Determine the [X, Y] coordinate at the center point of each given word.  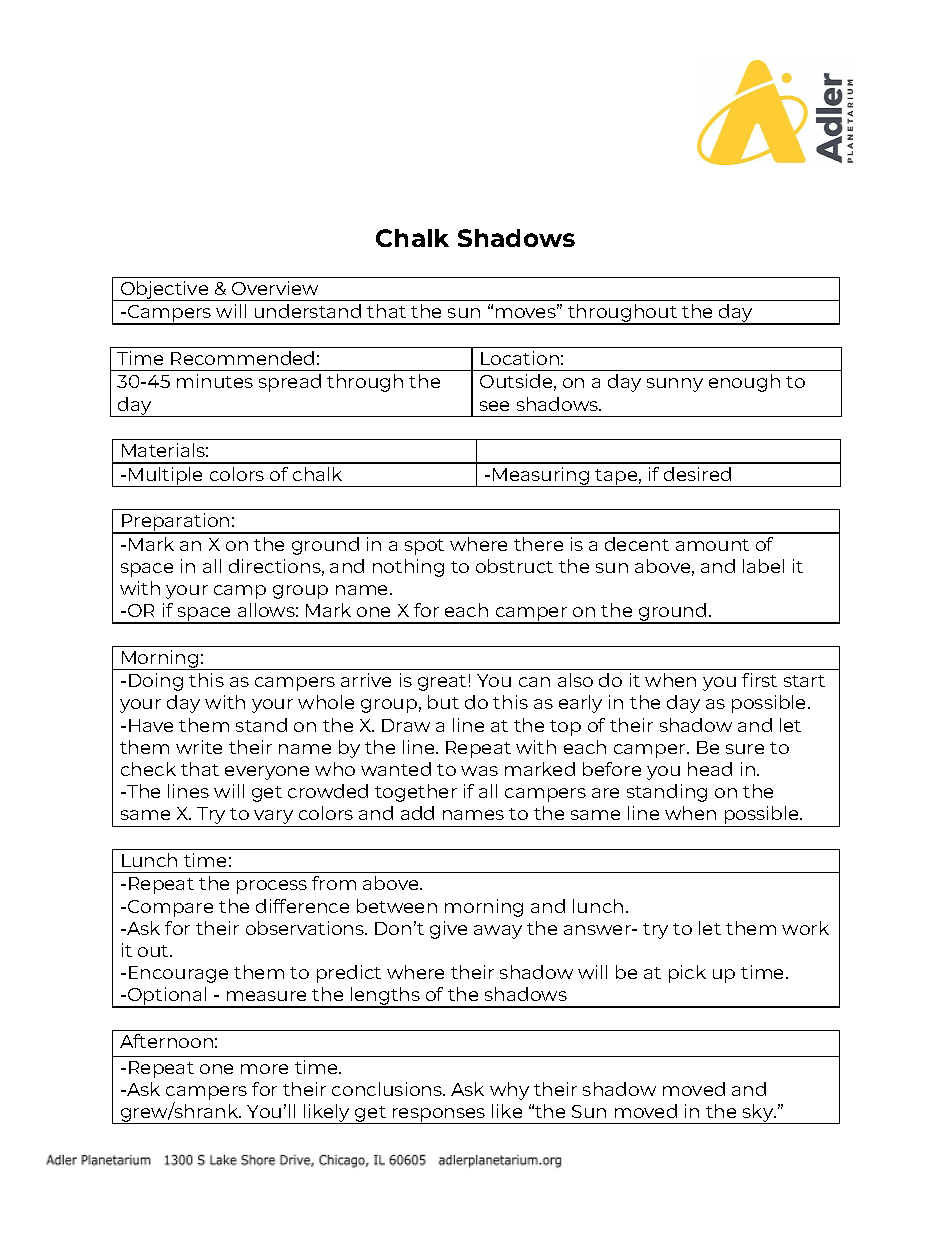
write [199, 747]
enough [744, 383]
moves [527, 312]
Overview [275, 288]
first [759, 680]
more [264, 1069]
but [443, 702]
